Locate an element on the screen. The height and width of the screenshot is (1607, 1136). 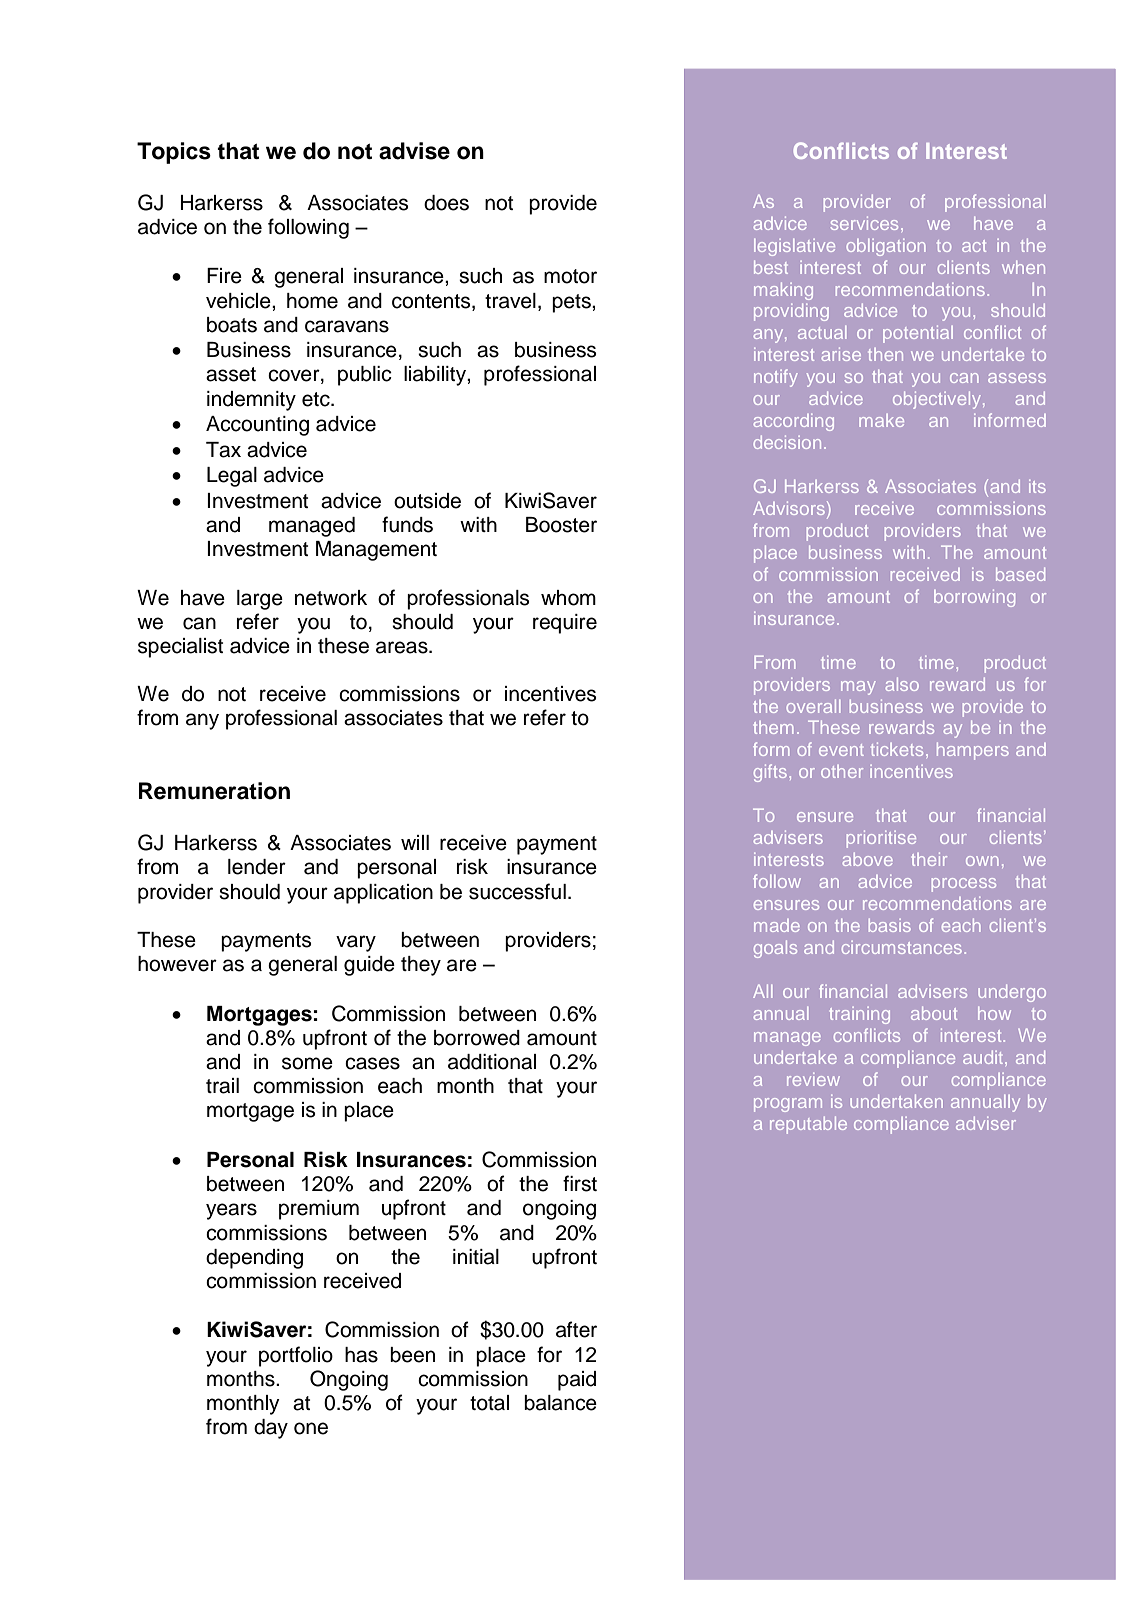
borrowing is located at coordinates (974, 598).
